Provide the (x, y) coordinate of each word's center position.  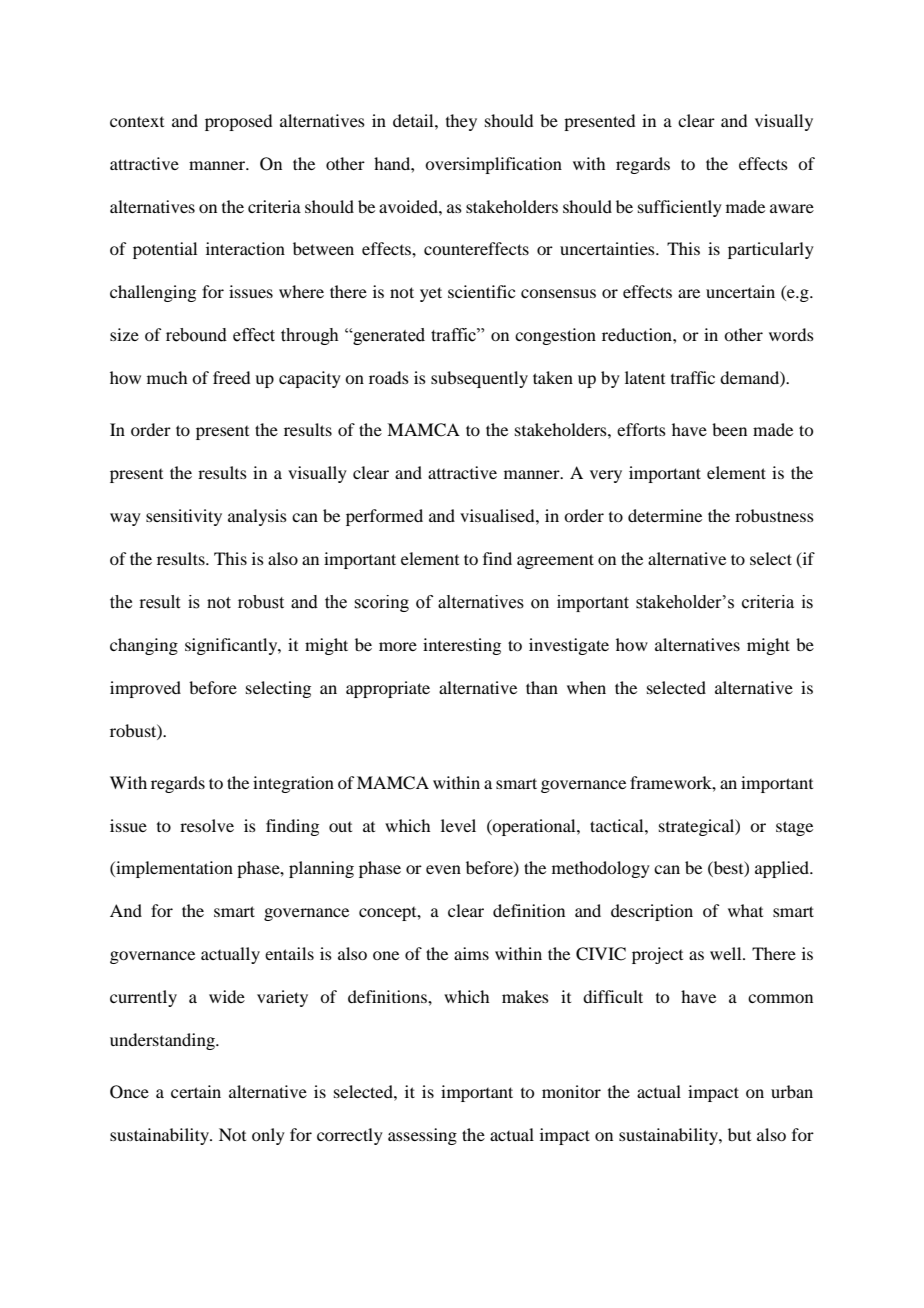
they (461, 122)
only (268, 1136)
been (729, 429)
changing (144, 646)
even (443, 869)
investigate (569, 646)
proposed (238, 122)
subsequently (479, 379)
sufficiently (680, 208)
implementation (173, 869)
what (745, 910)
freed (231, 377)
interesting (462, 646)
